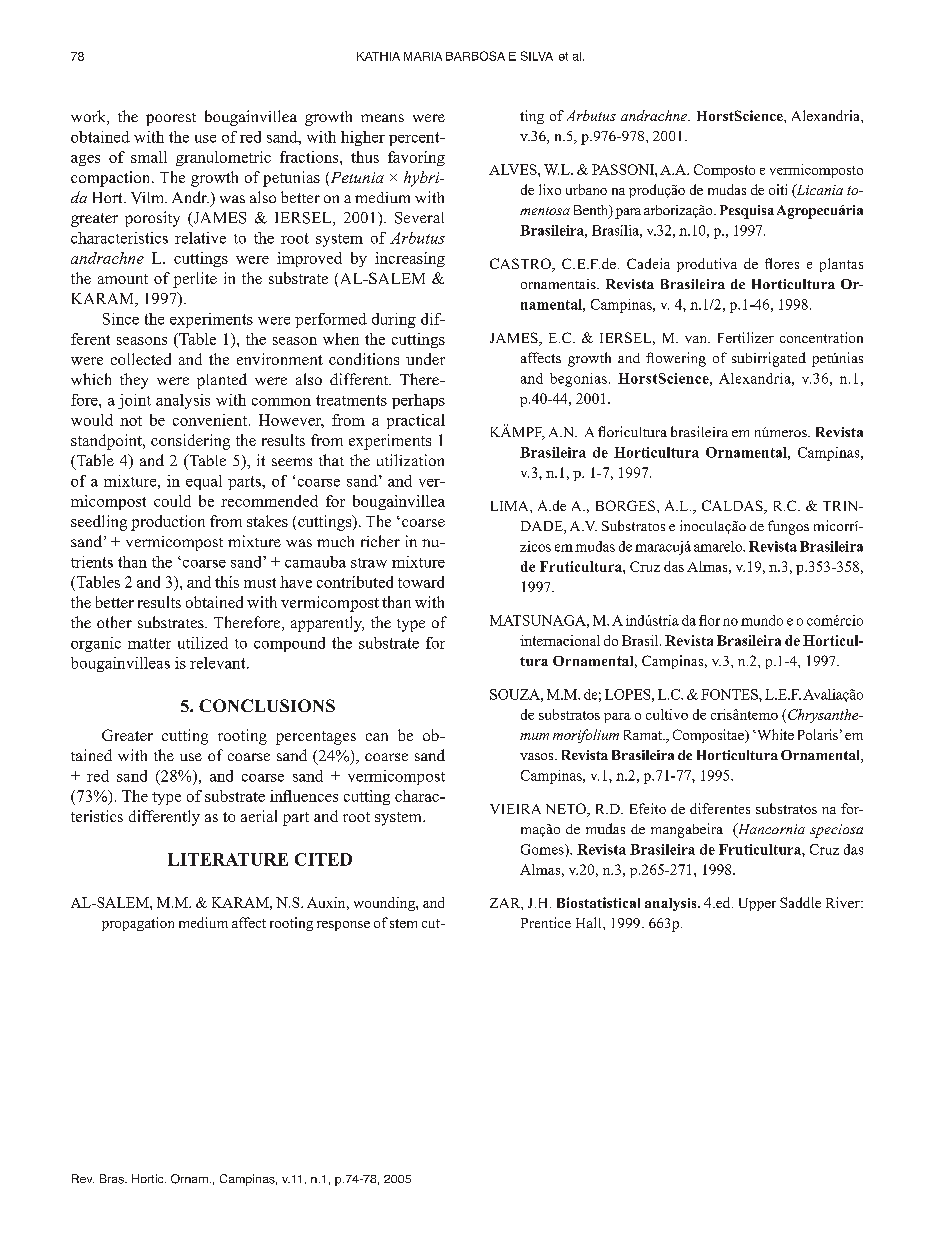 The image size is (952, 1233). I want to click on relevant, so click(219, 663).
